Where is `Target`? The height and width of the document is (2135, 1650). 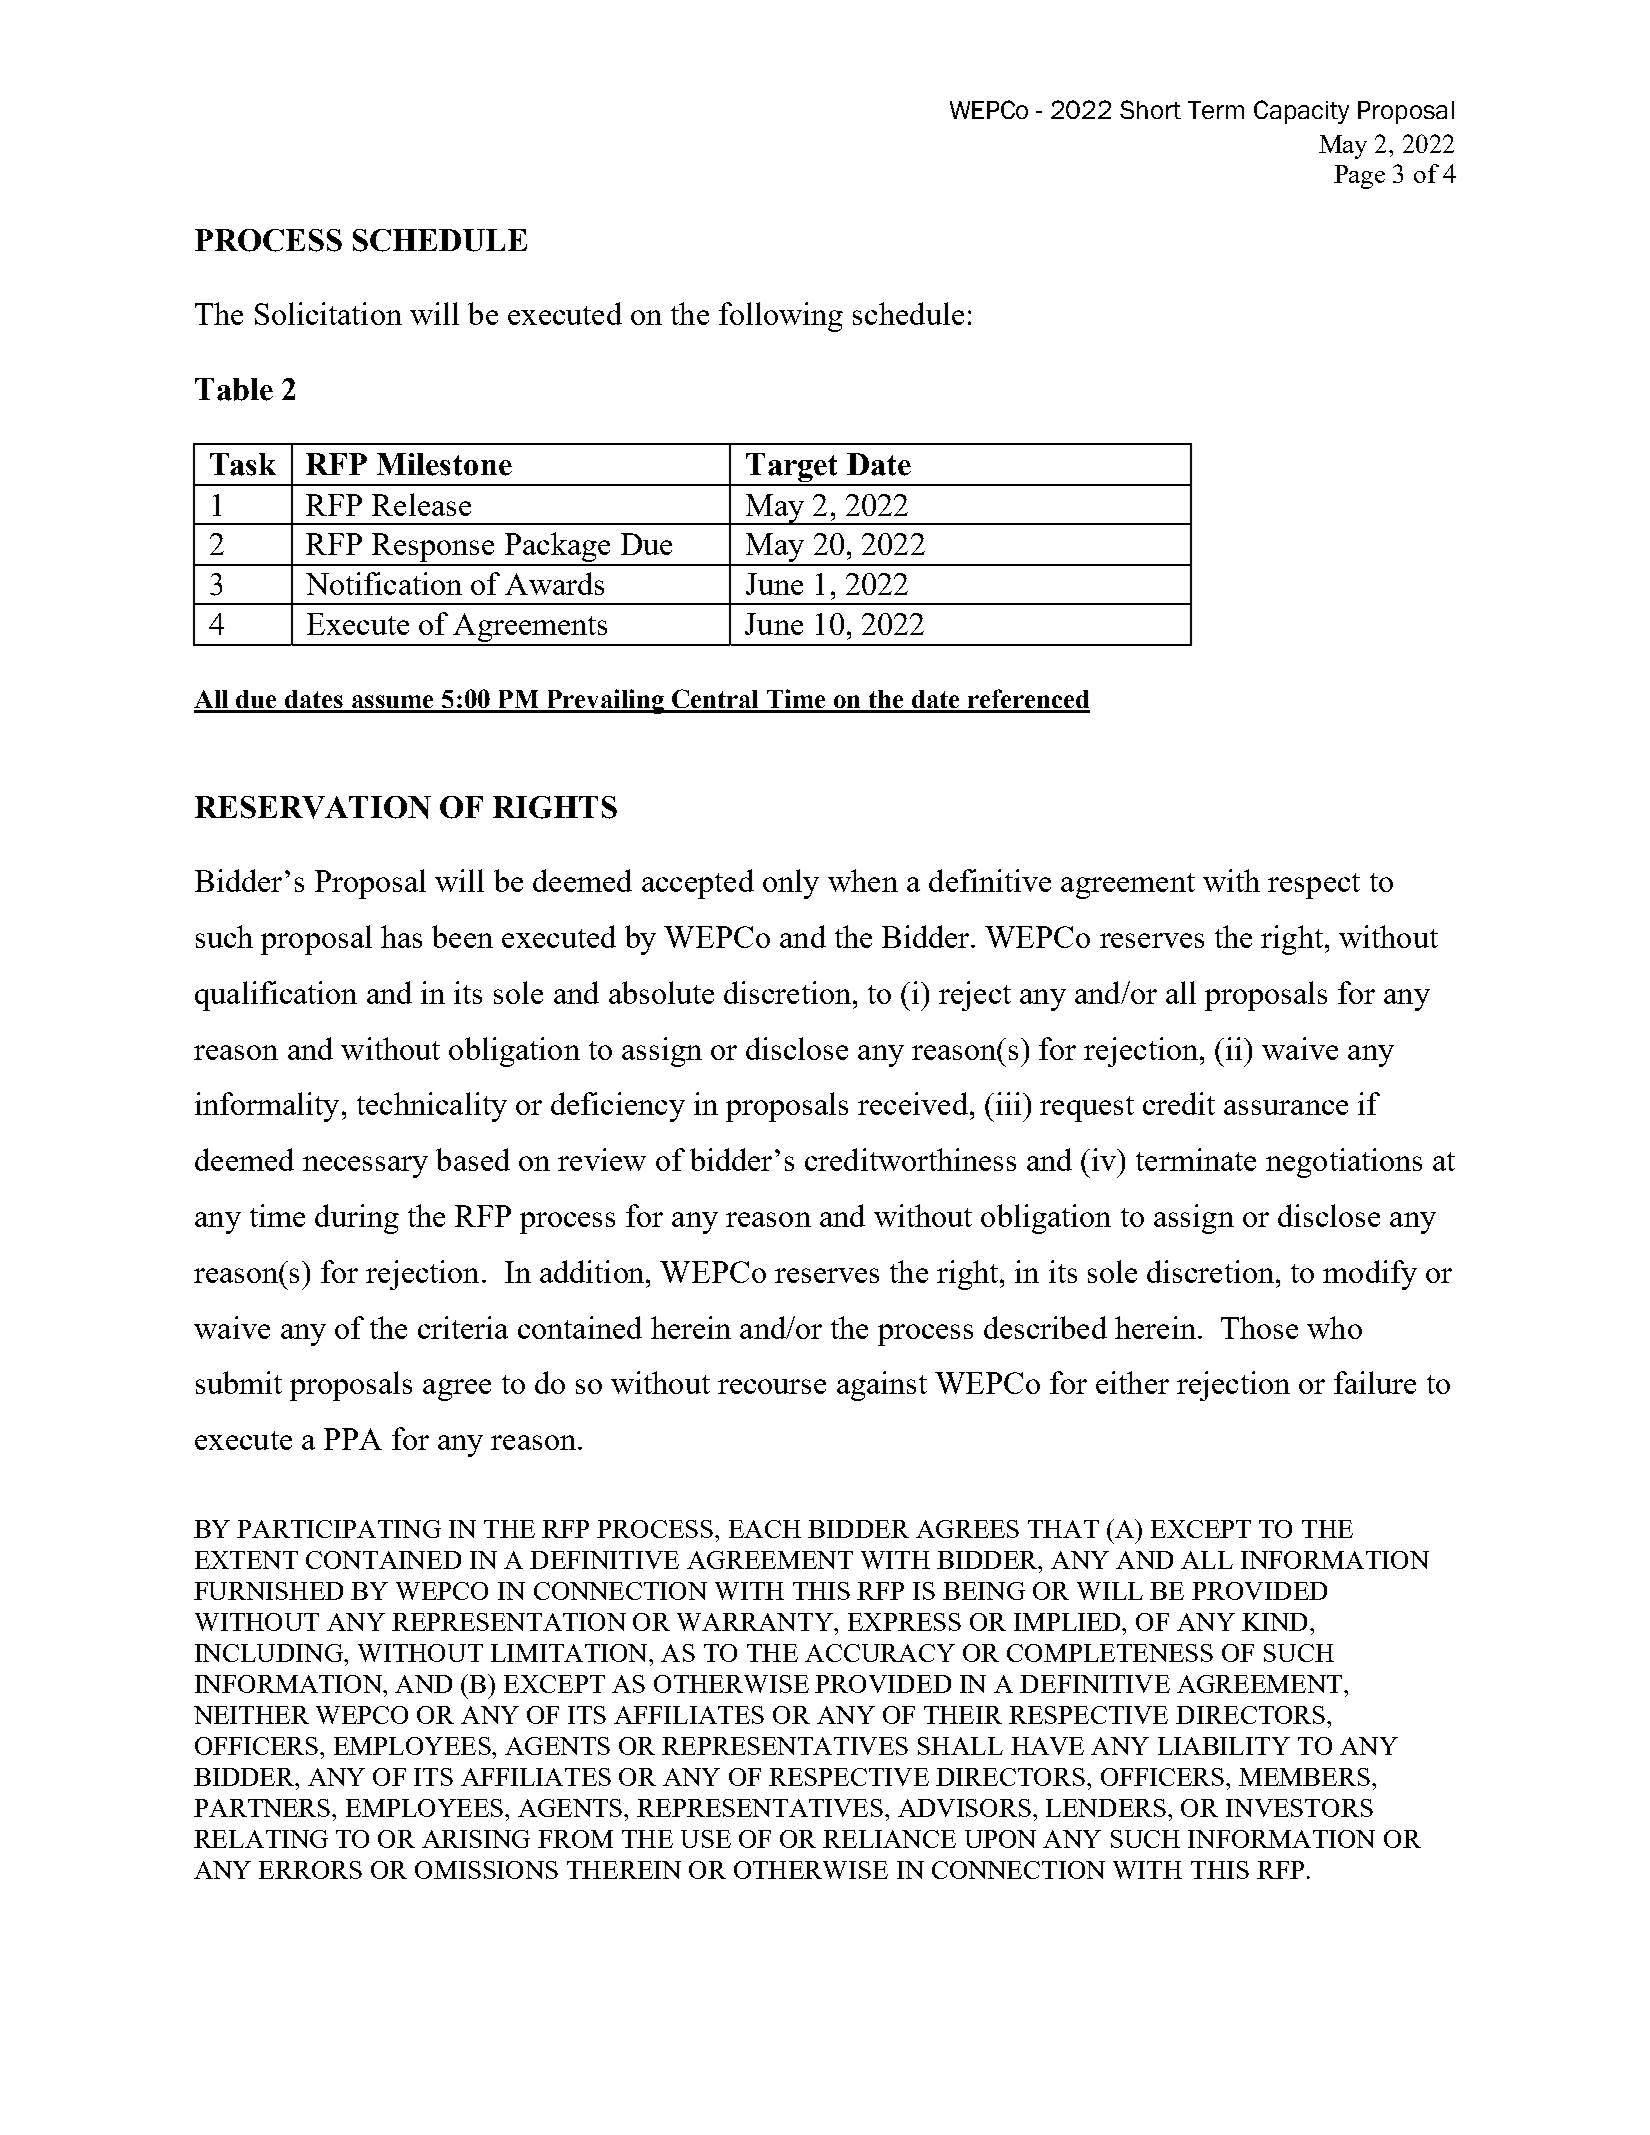 Target is located at coordinates (792, 469).
